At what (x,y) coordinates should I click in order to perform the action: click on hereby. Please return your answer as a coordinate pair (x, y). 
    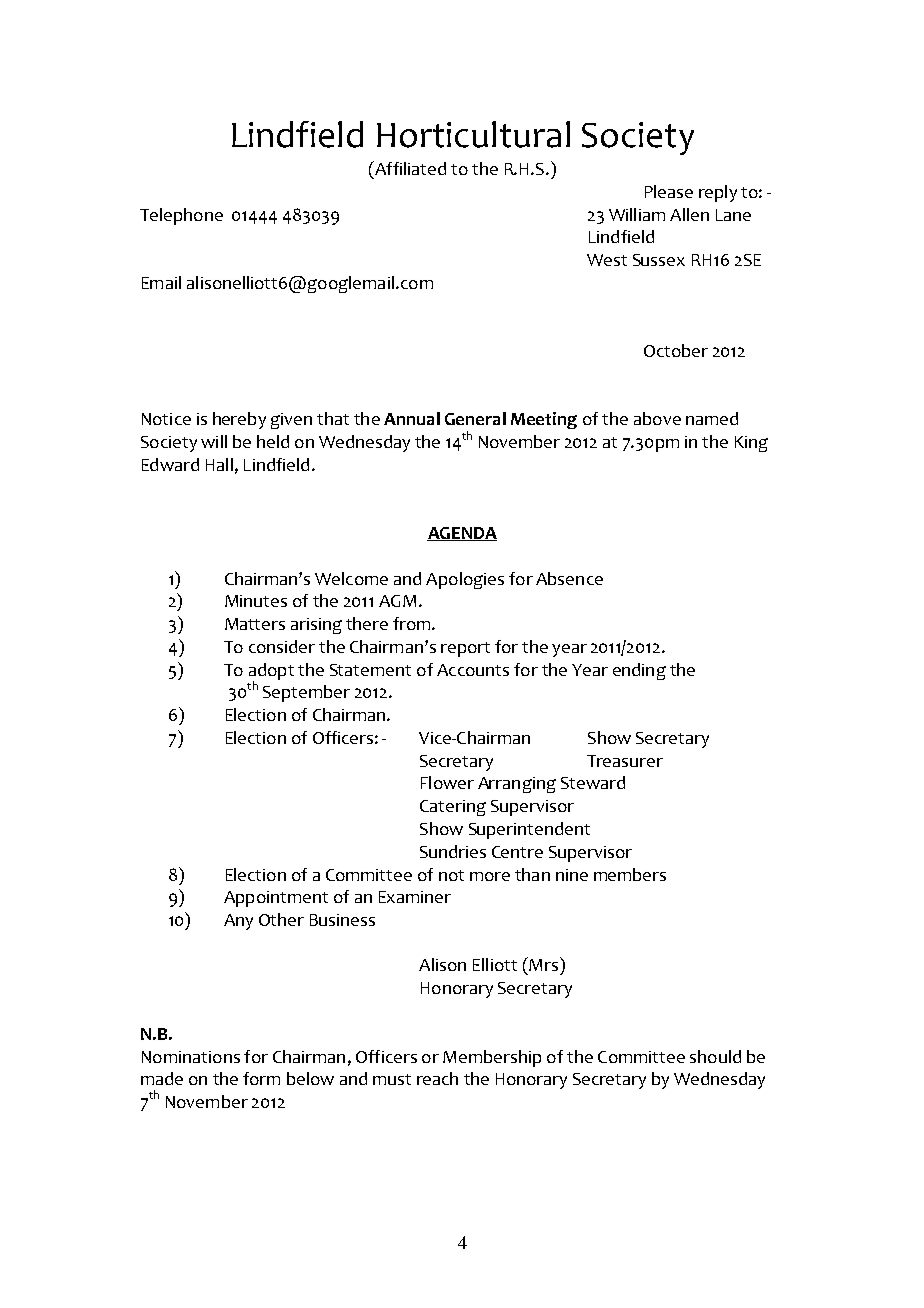
    Looking at the image, I should click on (239, 420).
